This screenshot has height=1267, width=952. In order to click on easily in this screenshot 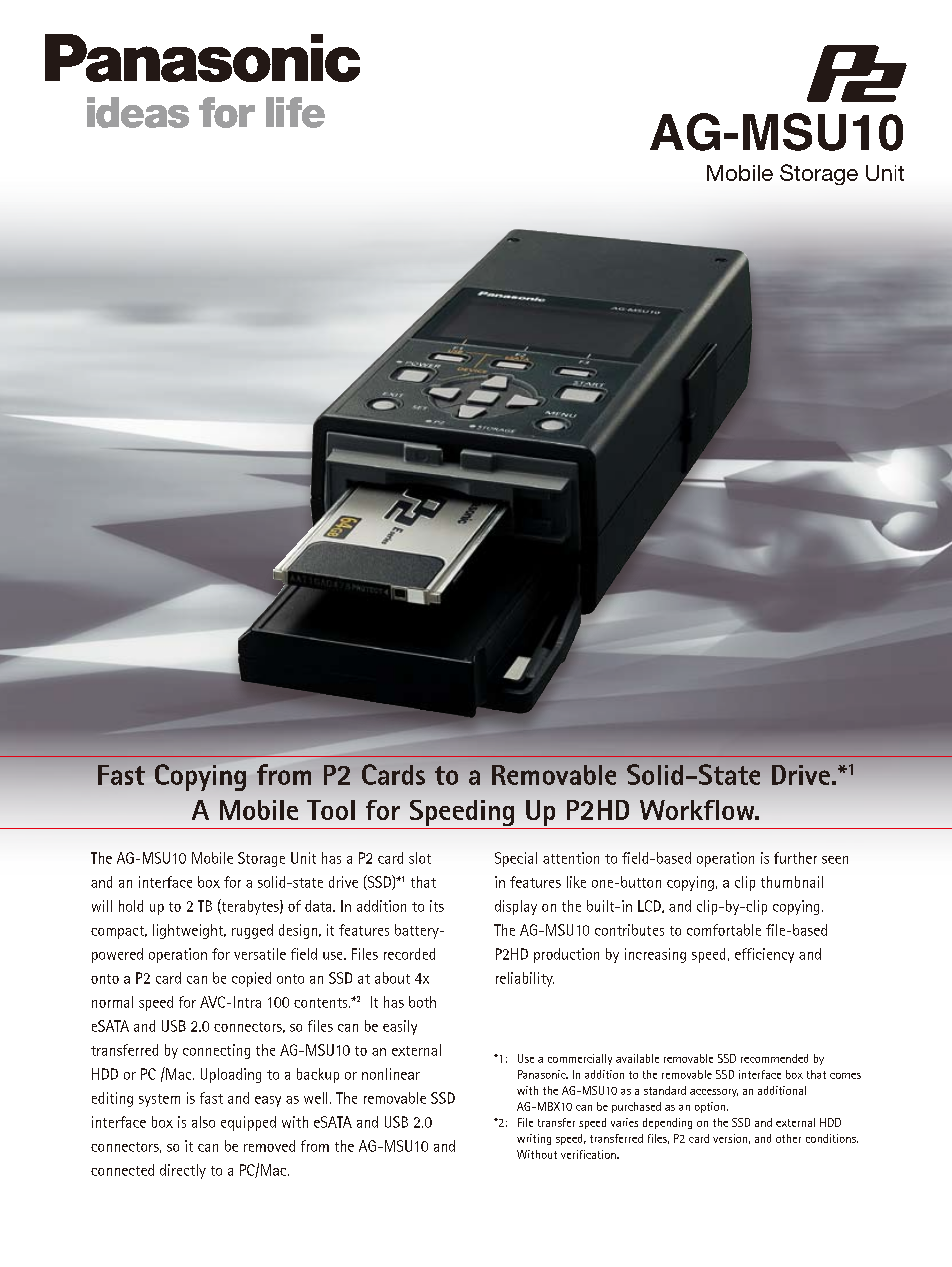, I will do `click(400, 1027)`.
